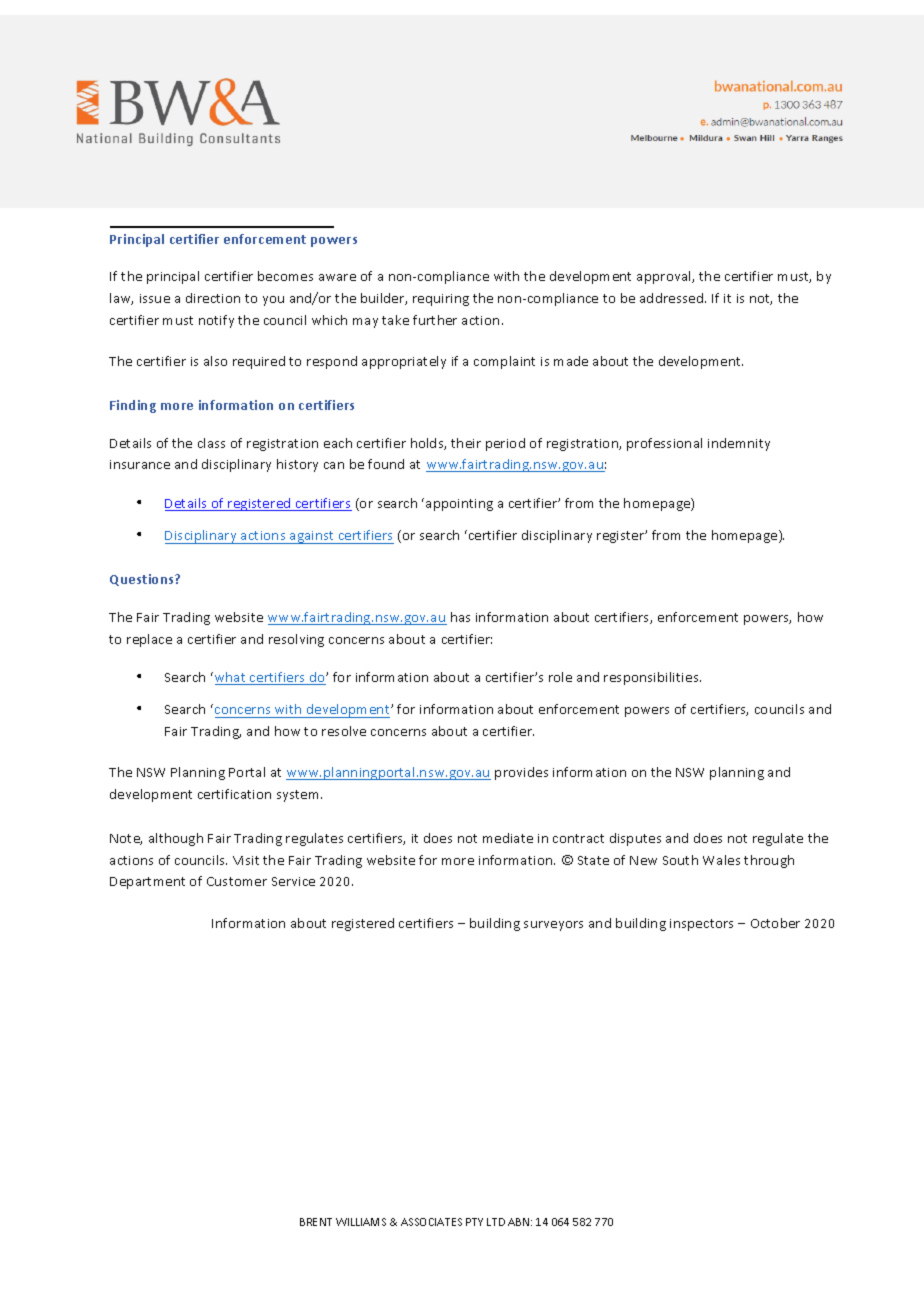 Image resolution: width=924 pixels, height=1308 pixels. What do you see at coordinates (316, 1222) in the screenshot?
I see `BRENT` at bounding box center [316, 1222].
